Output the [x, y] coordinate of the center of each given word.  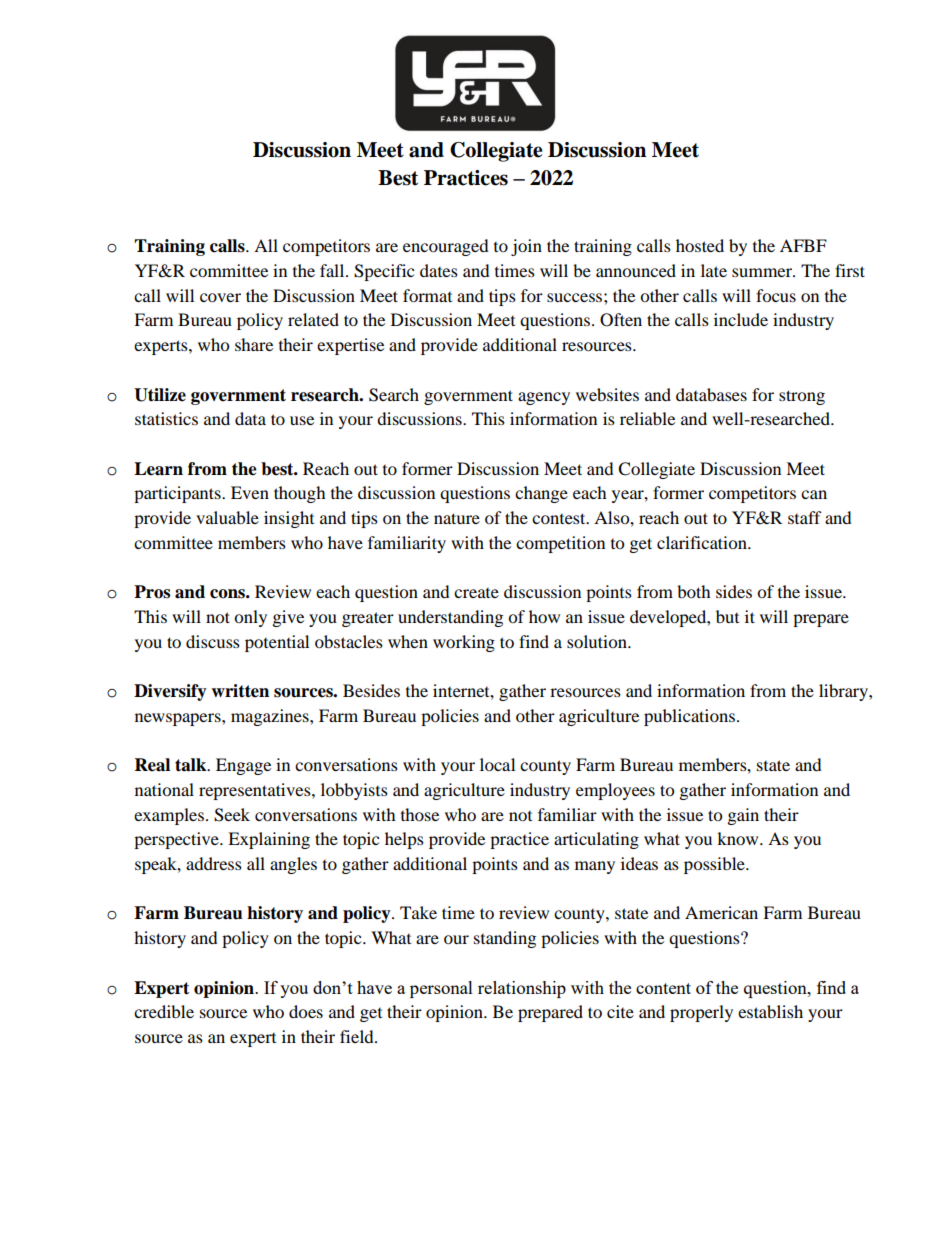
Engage [243, 766]
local [497, 764]
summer [763, 272]
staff [805, 517]
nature [457, 518]
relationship [522, 989]
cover [220, 297]
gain [743, 816]
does [306, 1011]
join [526, 247]
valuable [227, 517]
